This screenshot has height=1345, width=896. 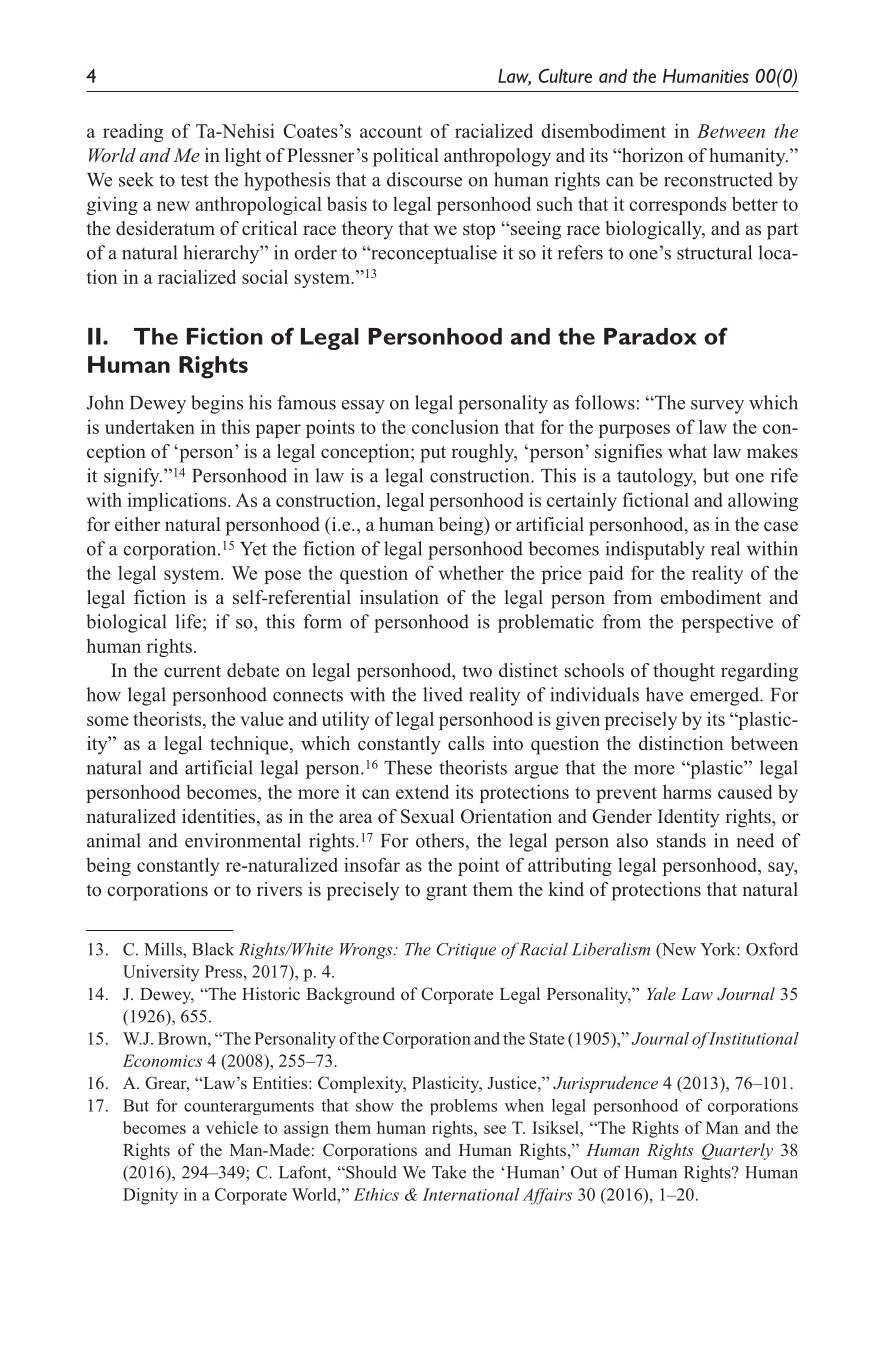 What do you see at coordinates (391, 132) in the screenshot?
I see `account` at bounding box center [391, 132].
